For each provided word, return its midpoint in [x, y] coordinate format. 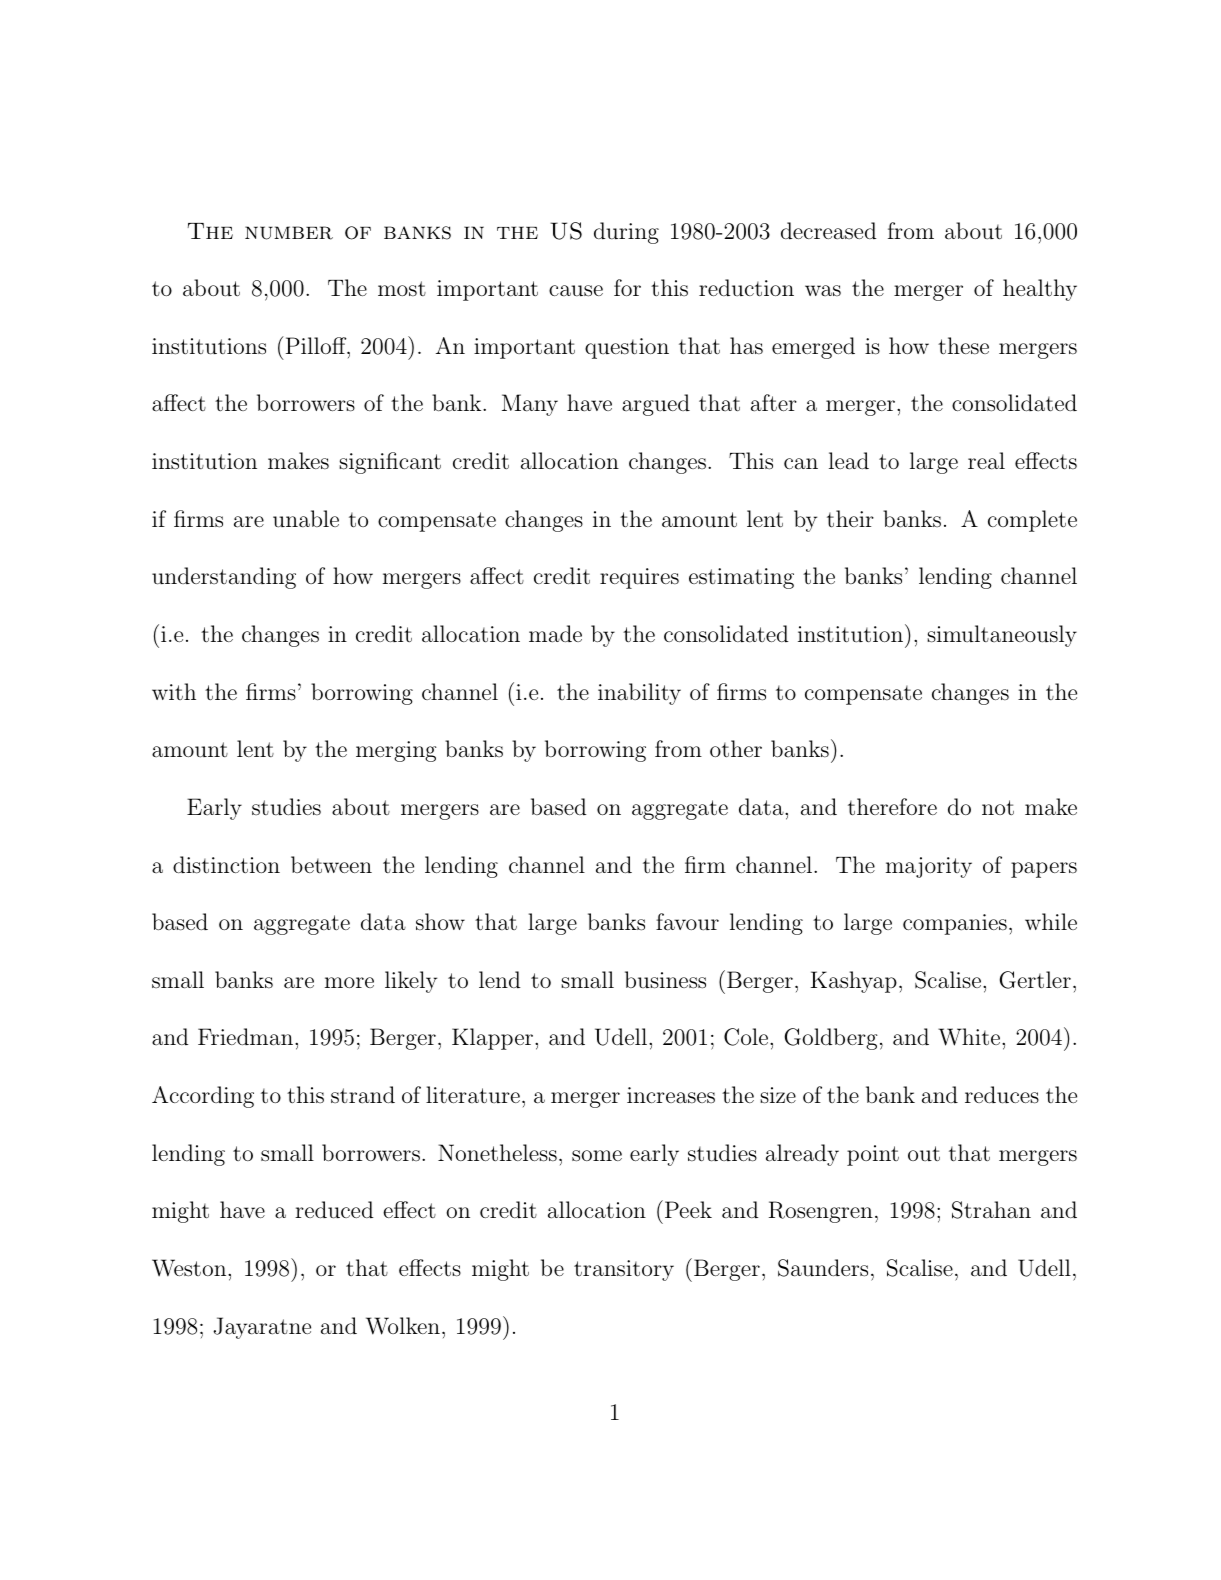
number [289, 233]
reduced [334, 1210]
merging [396, 751]
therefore [892, 807]
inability [639, 694]
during [626, 233]
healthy [1040, 290]
